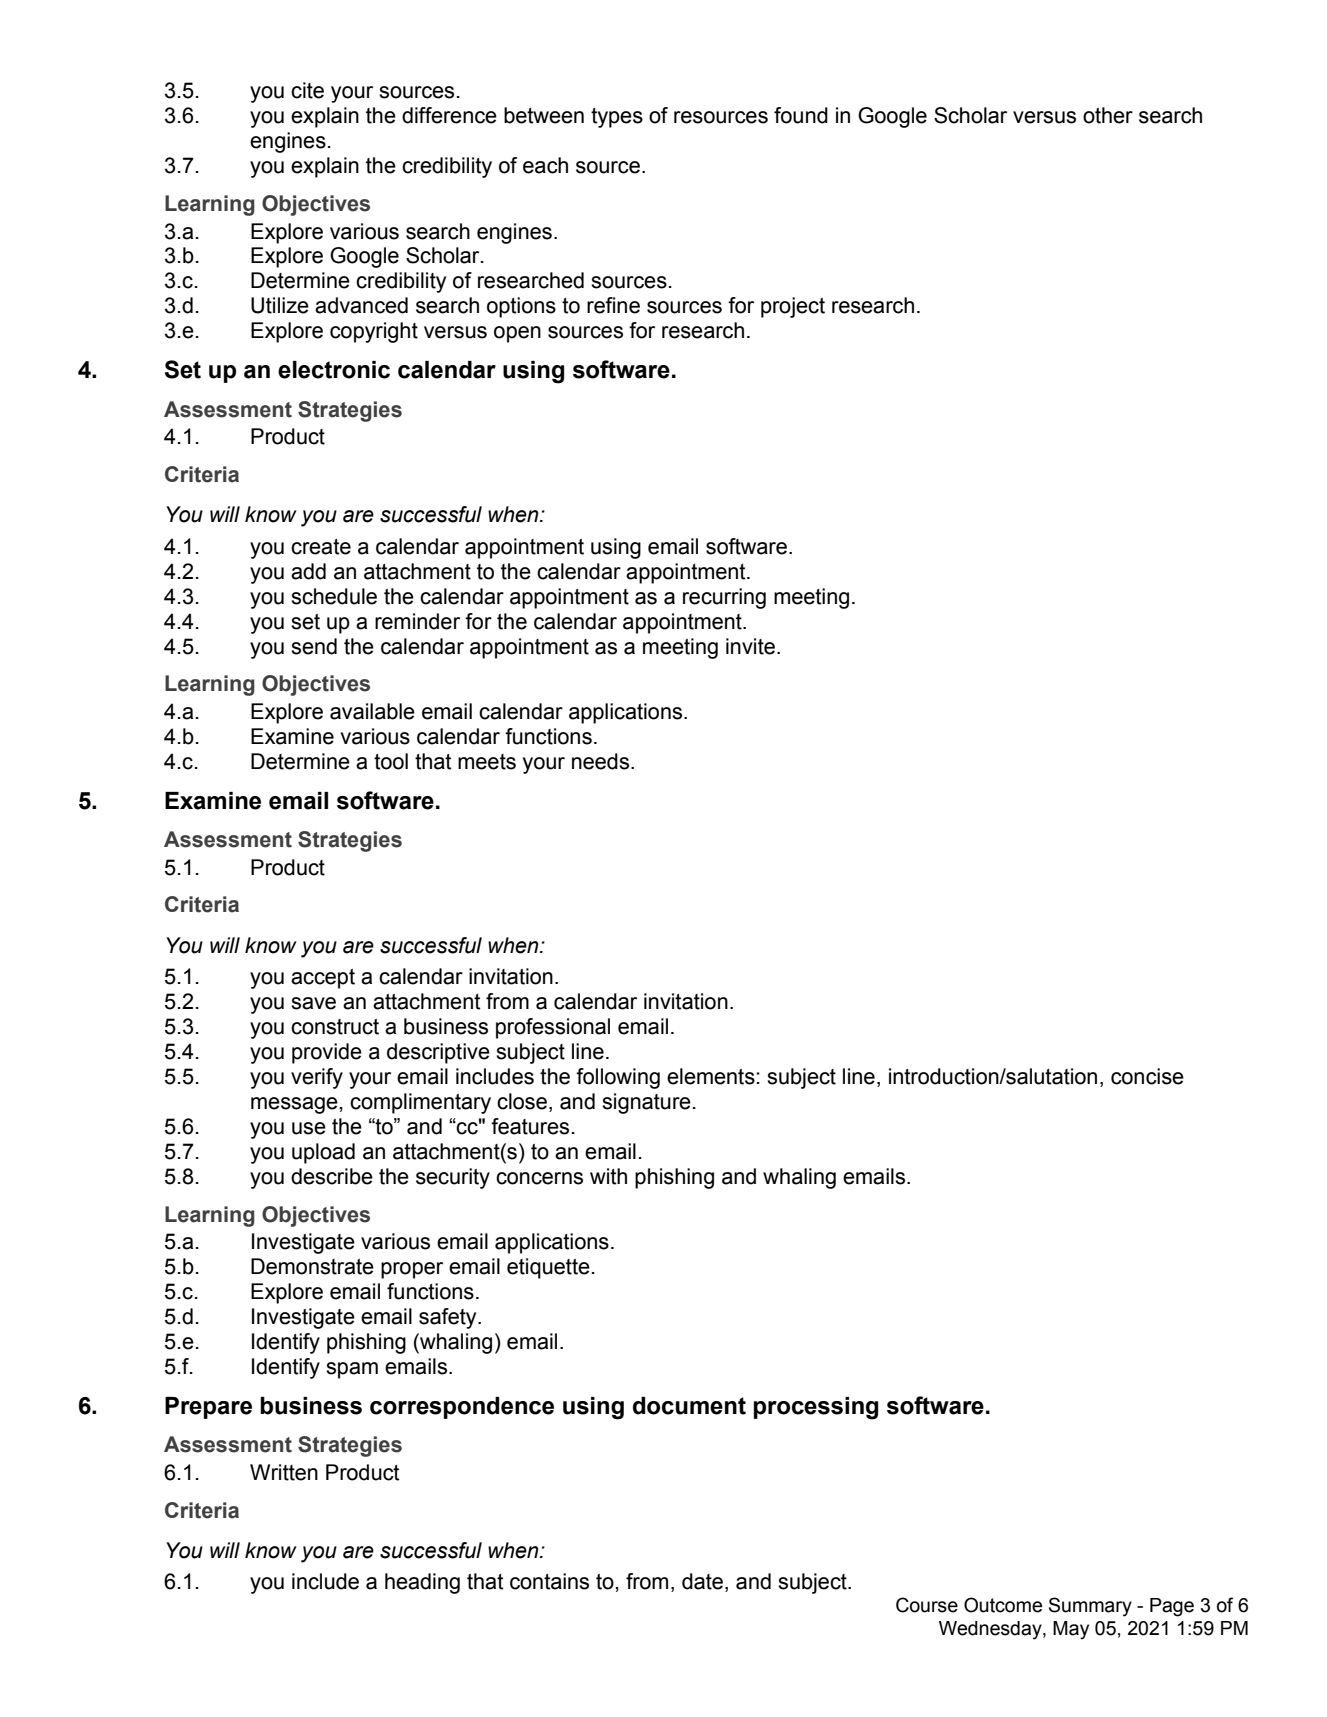  Describe the element at coordinates (422, 1583) in the page. I see `heading` at that location.
